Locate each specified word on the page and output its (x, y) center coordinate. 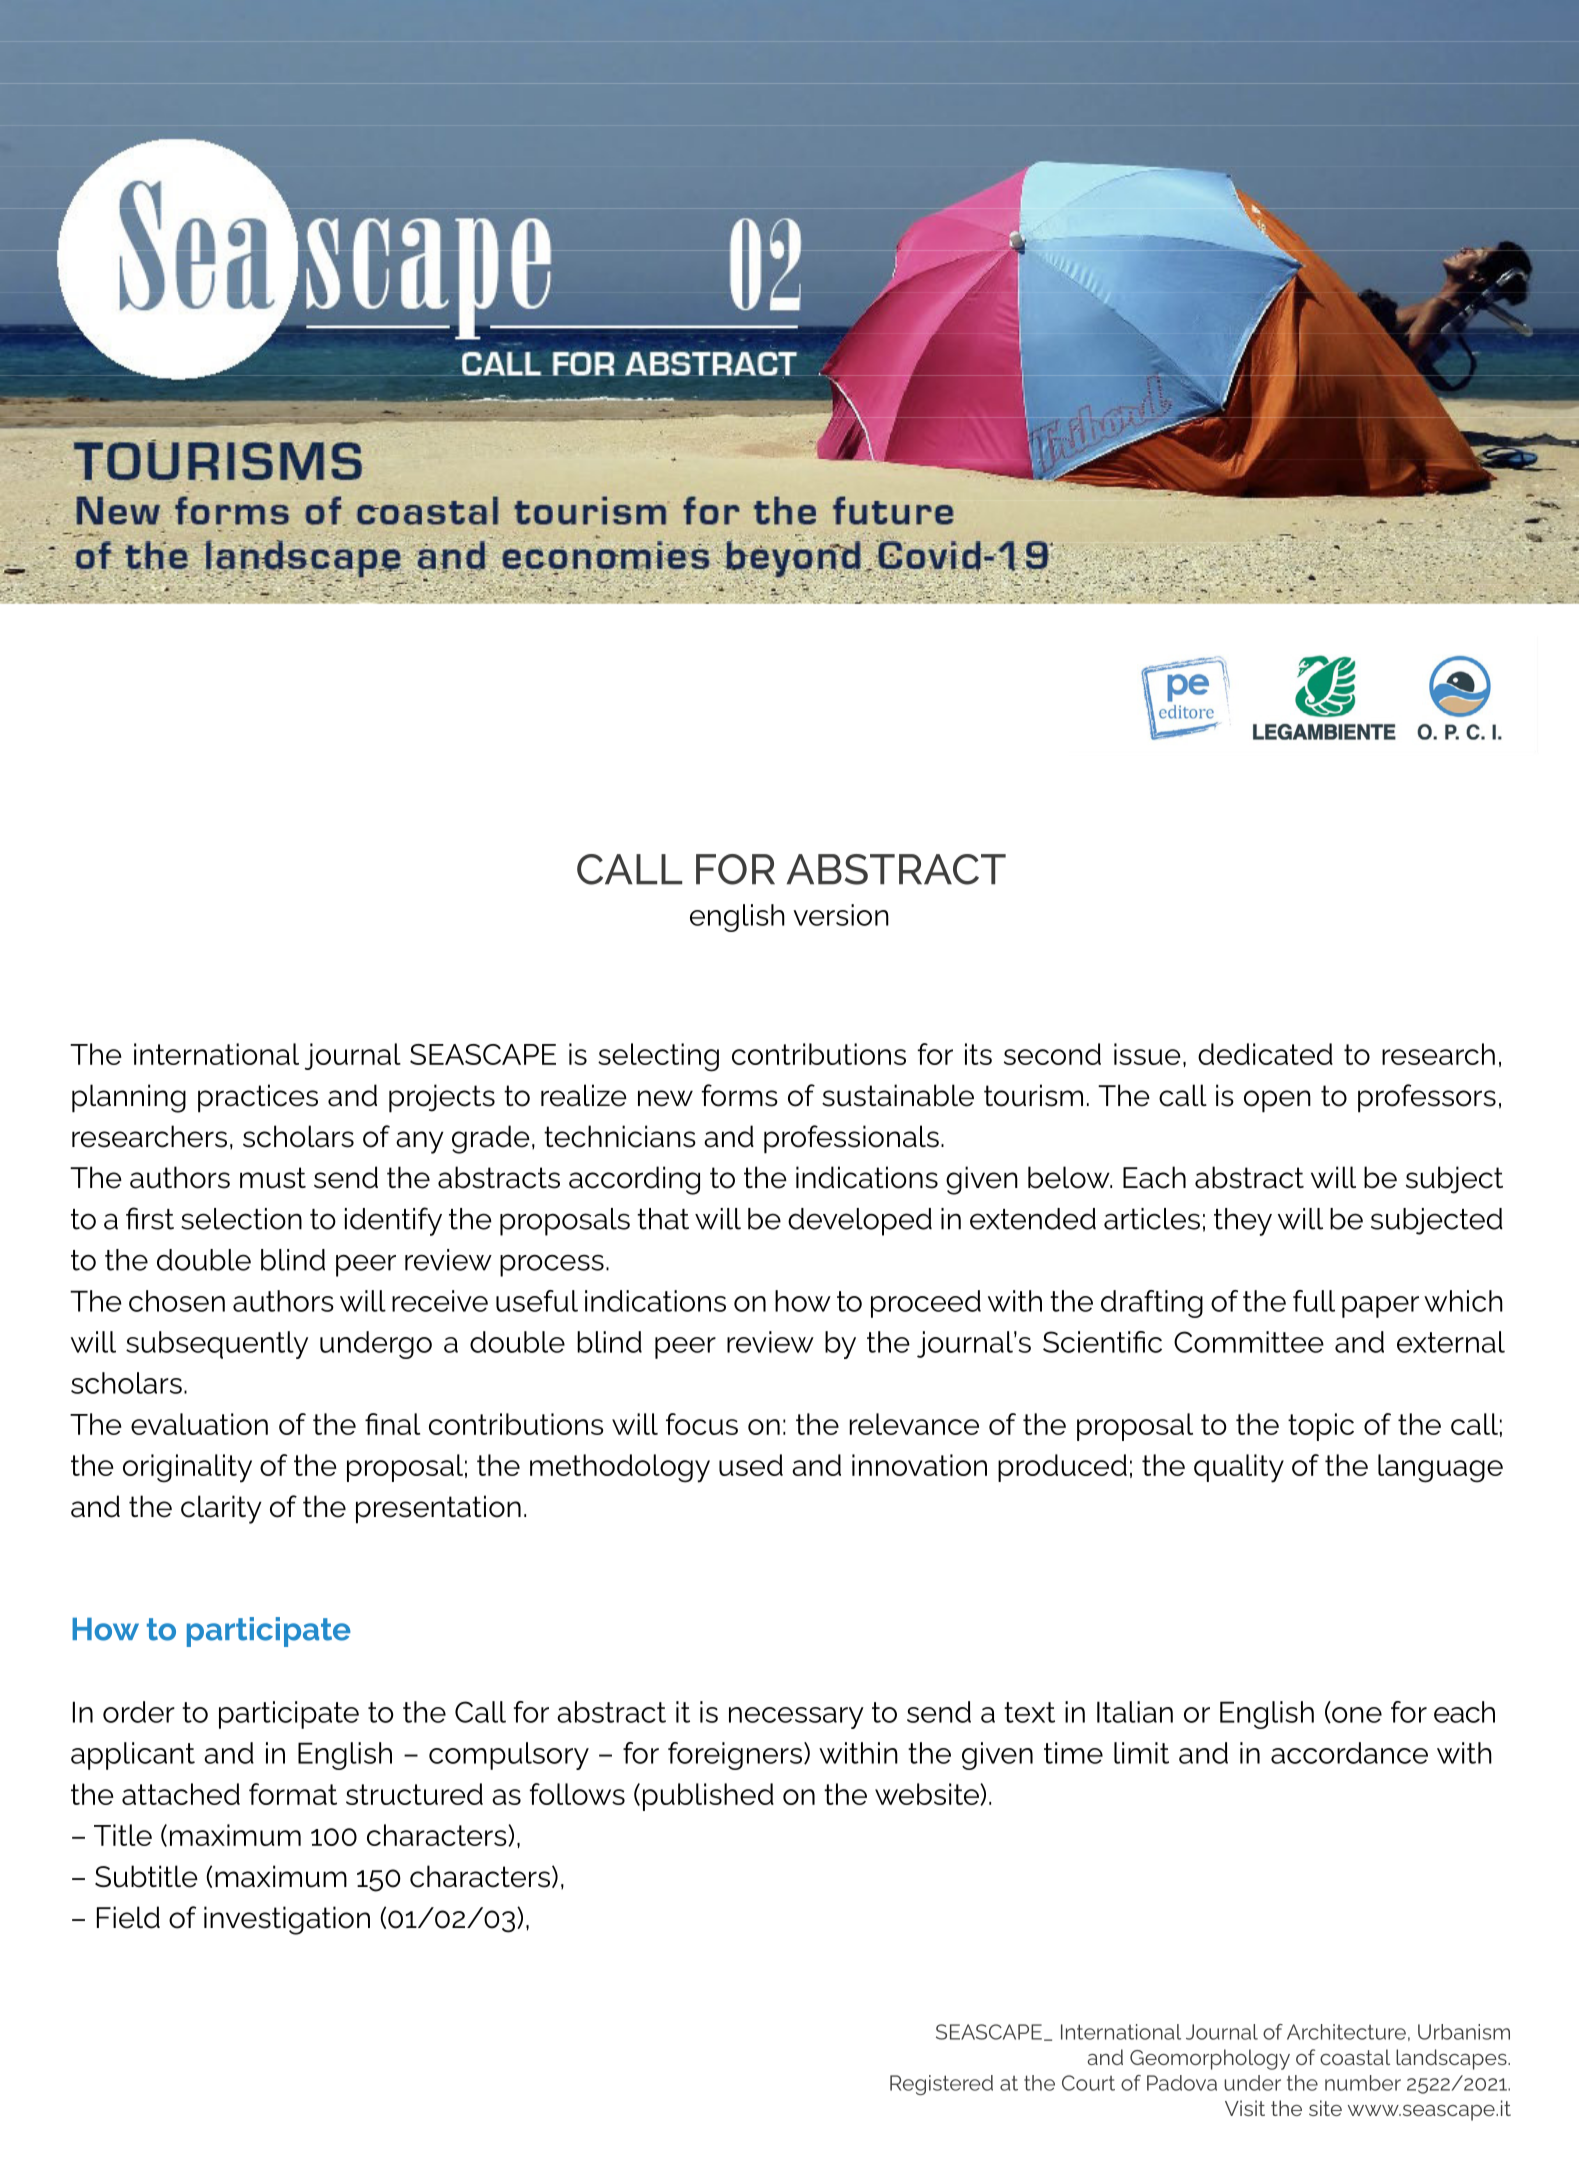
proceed (926, 1304)
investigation (287, 1920)
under (1252, 2083)
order (139, 1712)
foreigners (736, 1756)
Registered (941, 2085)
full (1314, 1301)
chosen (177, 1301)
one (1356, 1715)
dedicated (1265, 1054)
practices (258, 1098)
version (841, 915)
